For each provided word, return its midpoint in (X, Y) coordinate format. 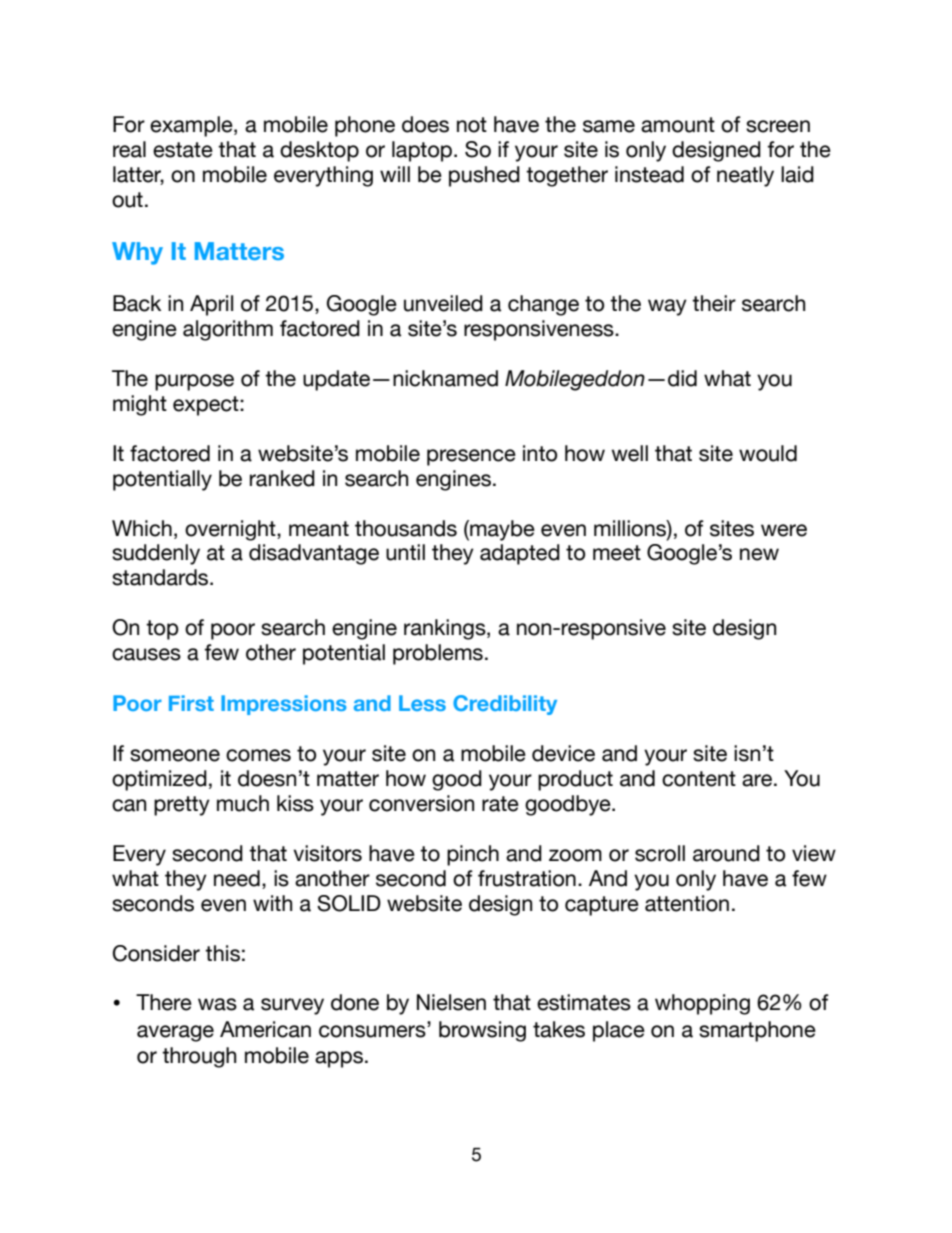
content (699, 779)
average (175, 1033)
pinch (473, 855)
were (784, 530)
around (726, 853)
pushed (484, 176)
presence (471, 457)
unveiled (443, 303)
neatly (745, 176)
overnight (231, 530)
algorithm (228, 330)
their (714, 303)
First (191, 703)
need (237, 878)
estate (183, 150)
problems (438, 654)
